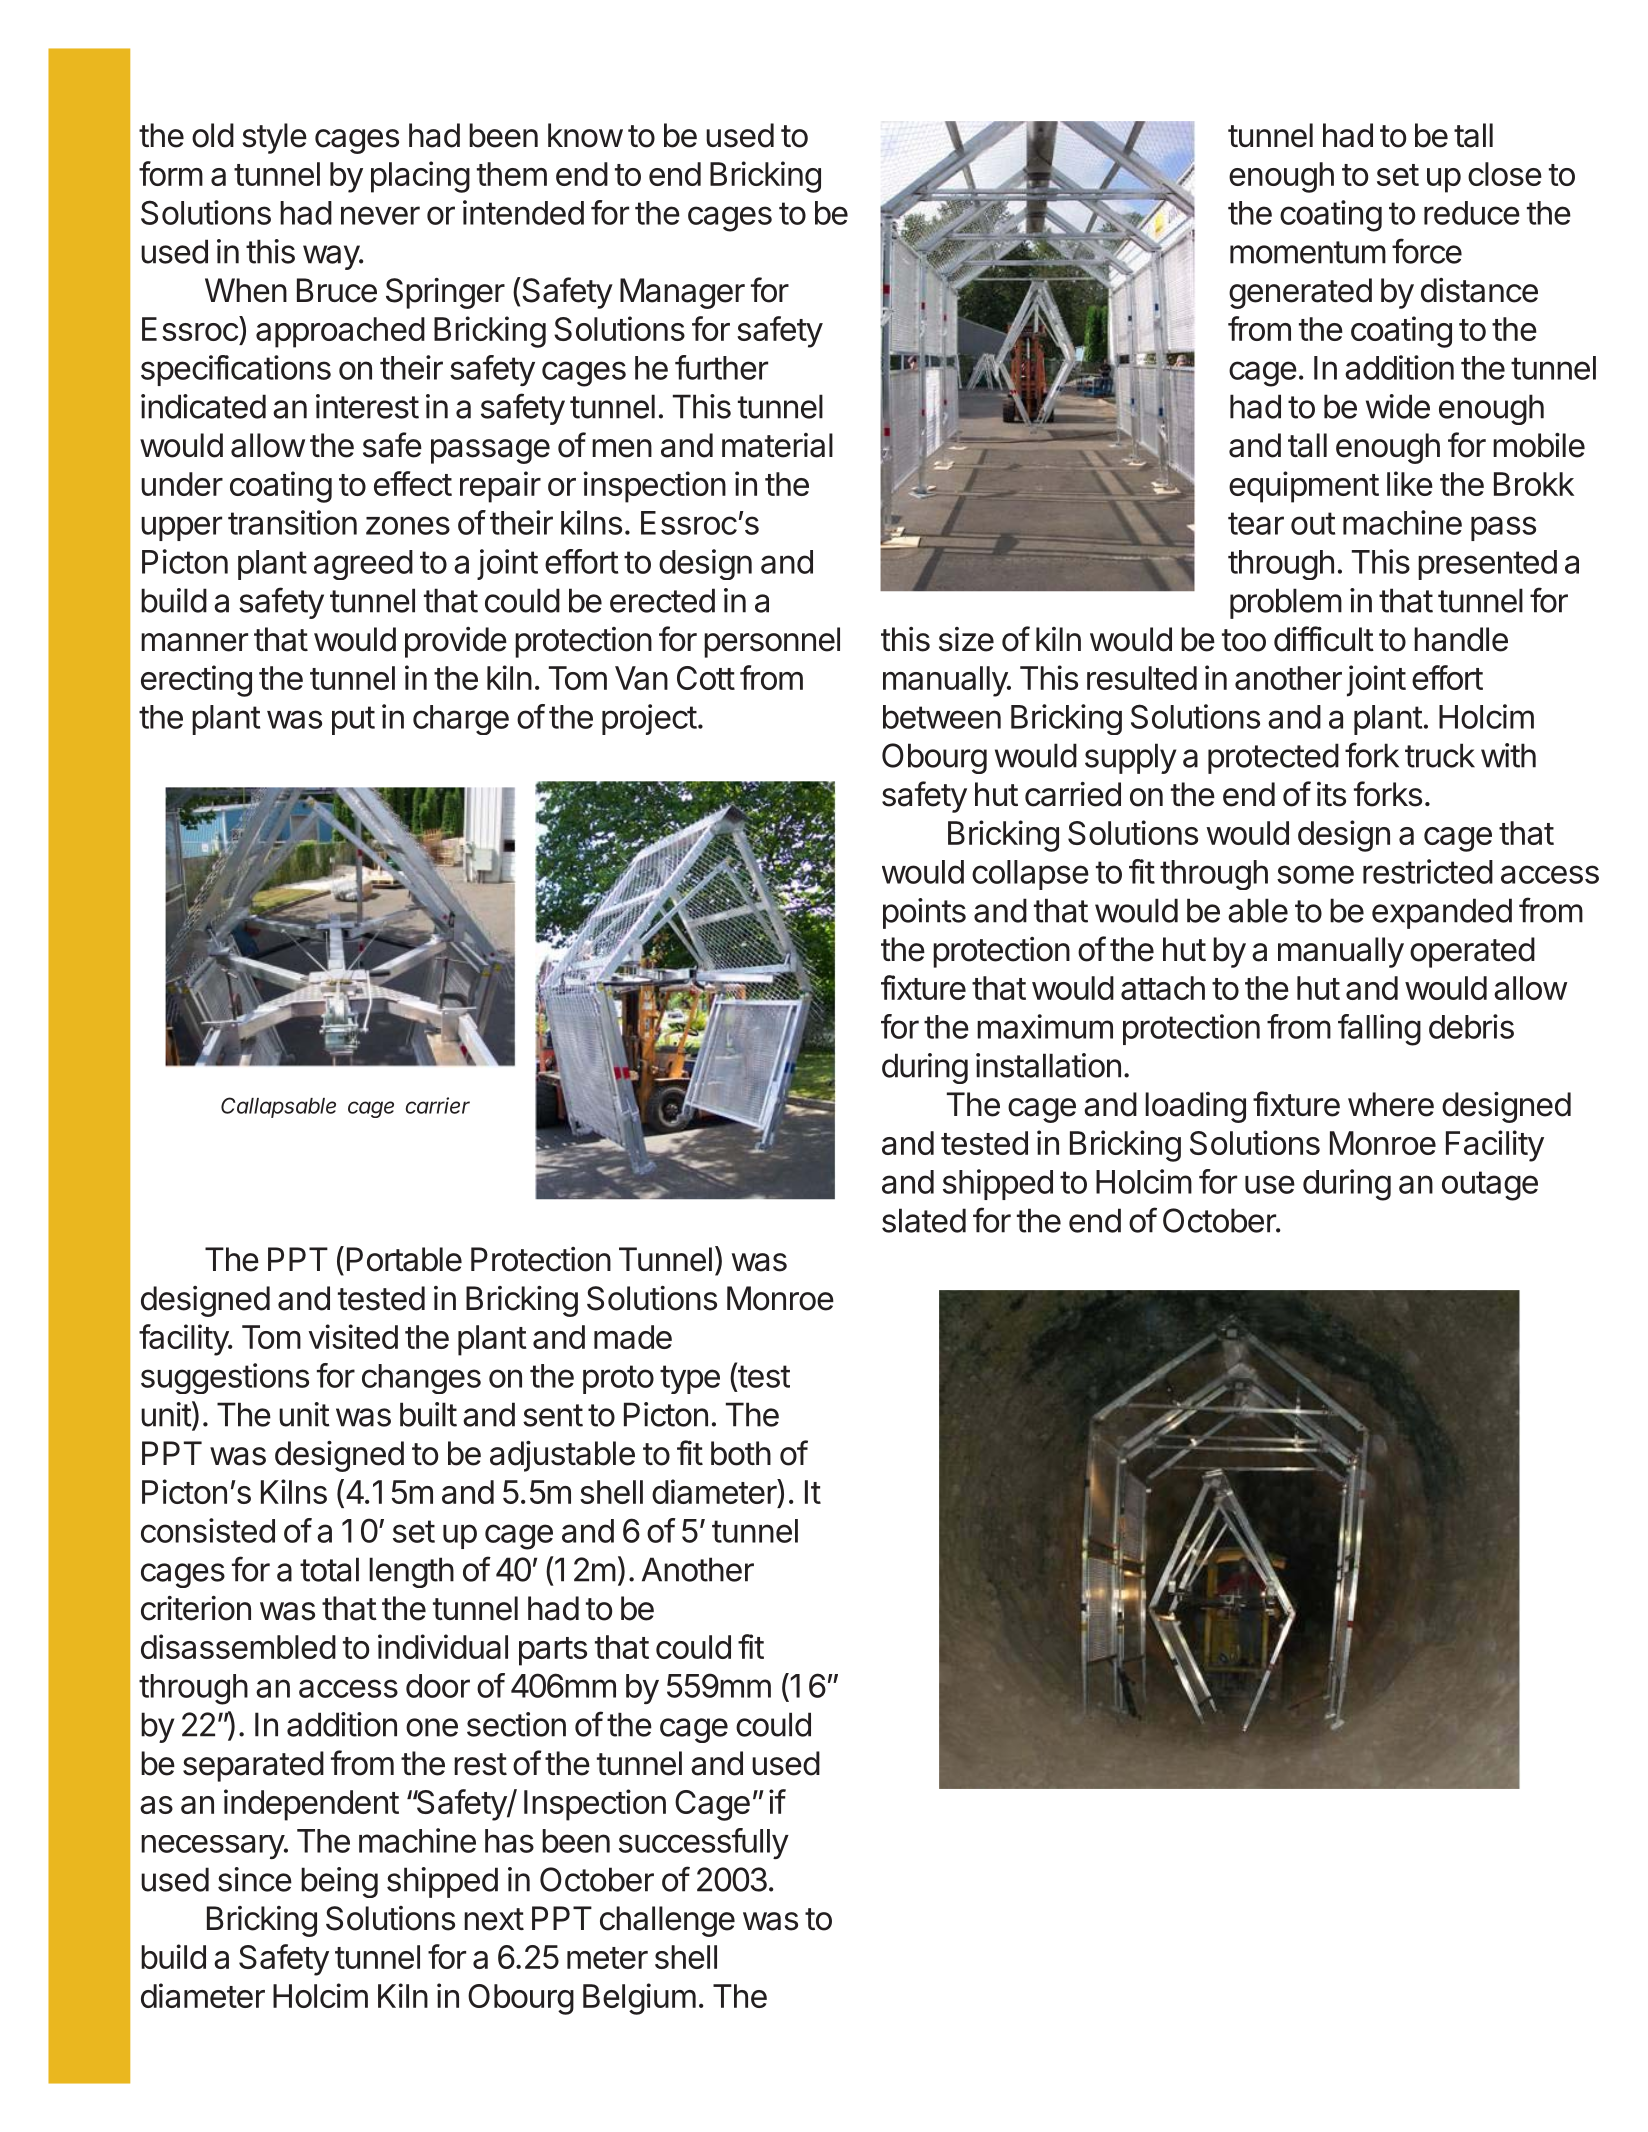 The image size is (1648, 2132). What do you see at coordinates (1427, 251) in the document?
I see `force` at bounding box center [1427, 251].
